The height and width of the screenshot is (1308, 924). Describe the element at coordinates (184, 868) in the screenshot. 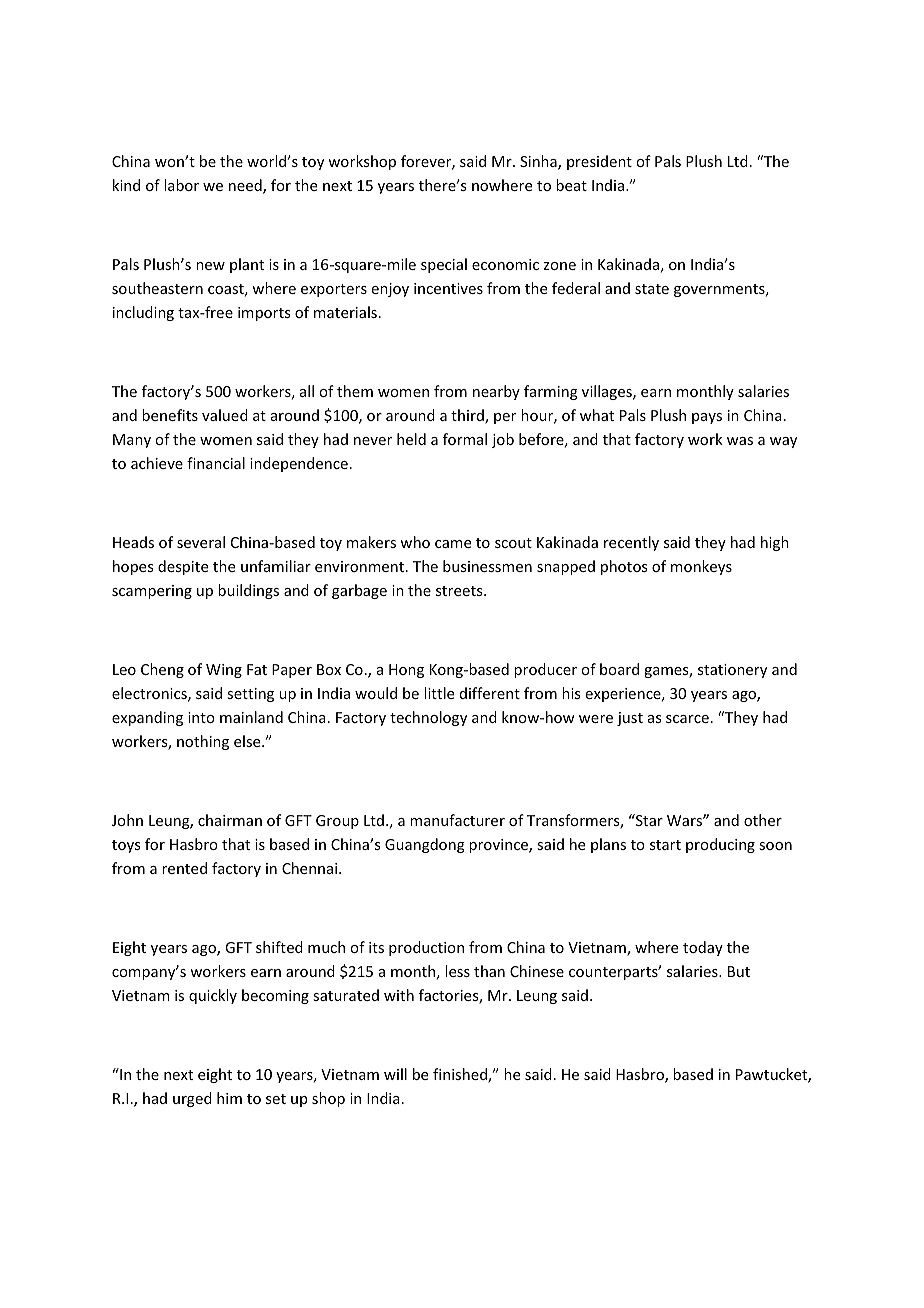

I see `rented` at that location.
